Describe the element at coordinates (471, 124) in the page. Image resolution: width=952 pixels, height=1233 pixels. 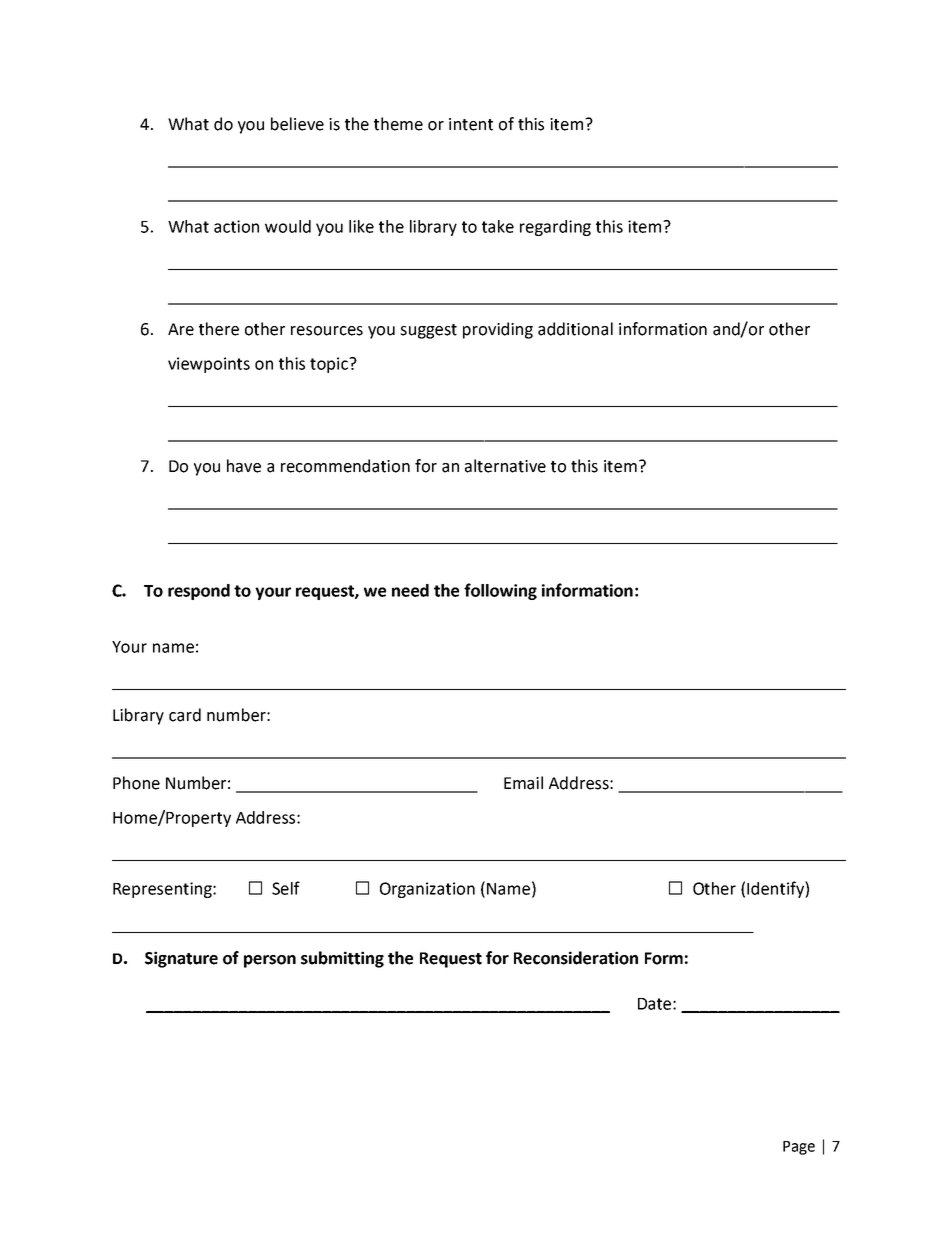
I see `intent` at that location.
